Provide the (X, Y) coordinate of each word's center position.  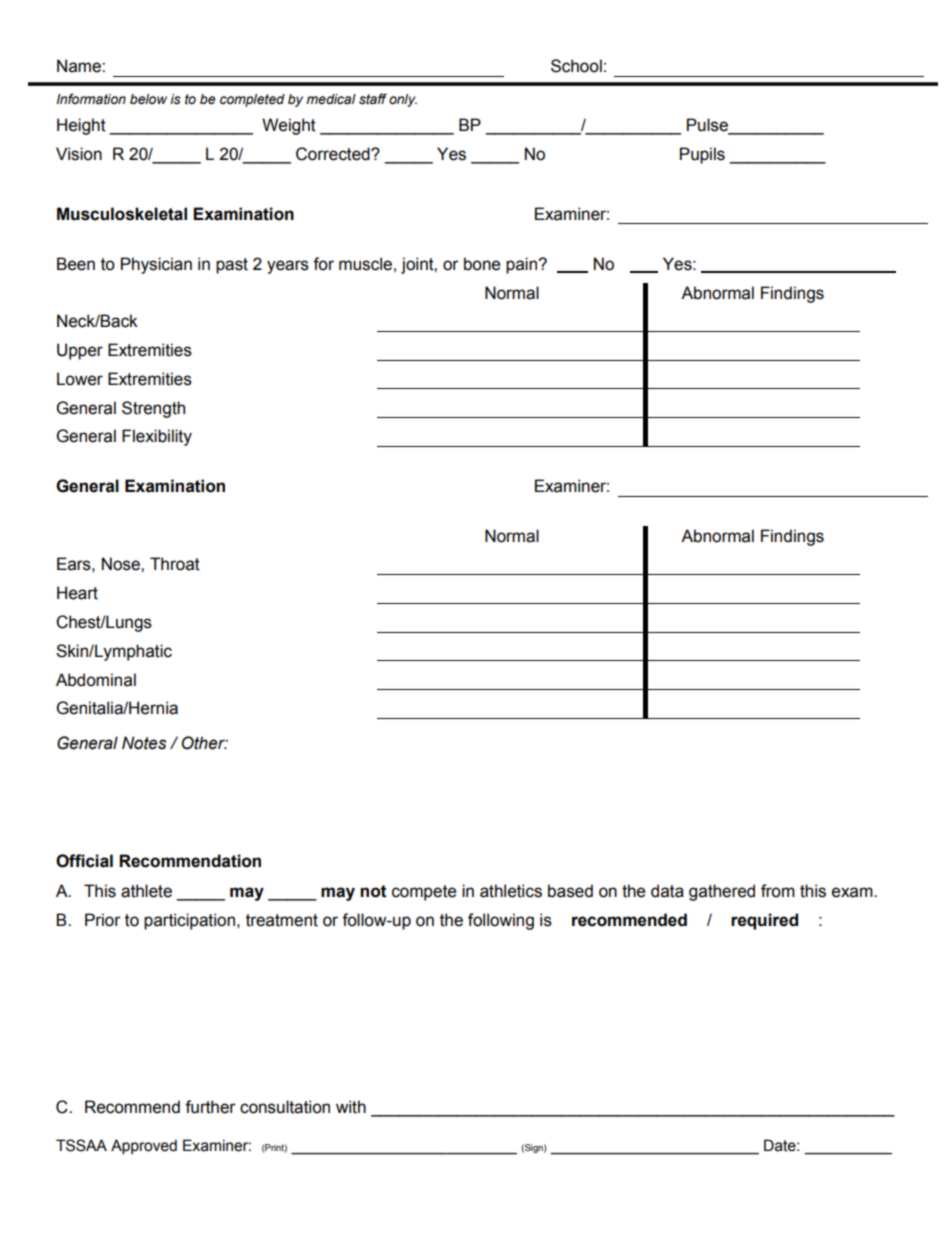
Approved (144, 1146)
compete (424, 893)
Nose (122, 564)
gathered (722, 892)
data (667, 891)
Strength (153, 409)
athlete (146, 891)
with (351, 1107)
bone (482, 264)
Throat (175, 564)
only (403, 100)
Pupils (702, 155)
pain (522, 265)
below (148, 99)
